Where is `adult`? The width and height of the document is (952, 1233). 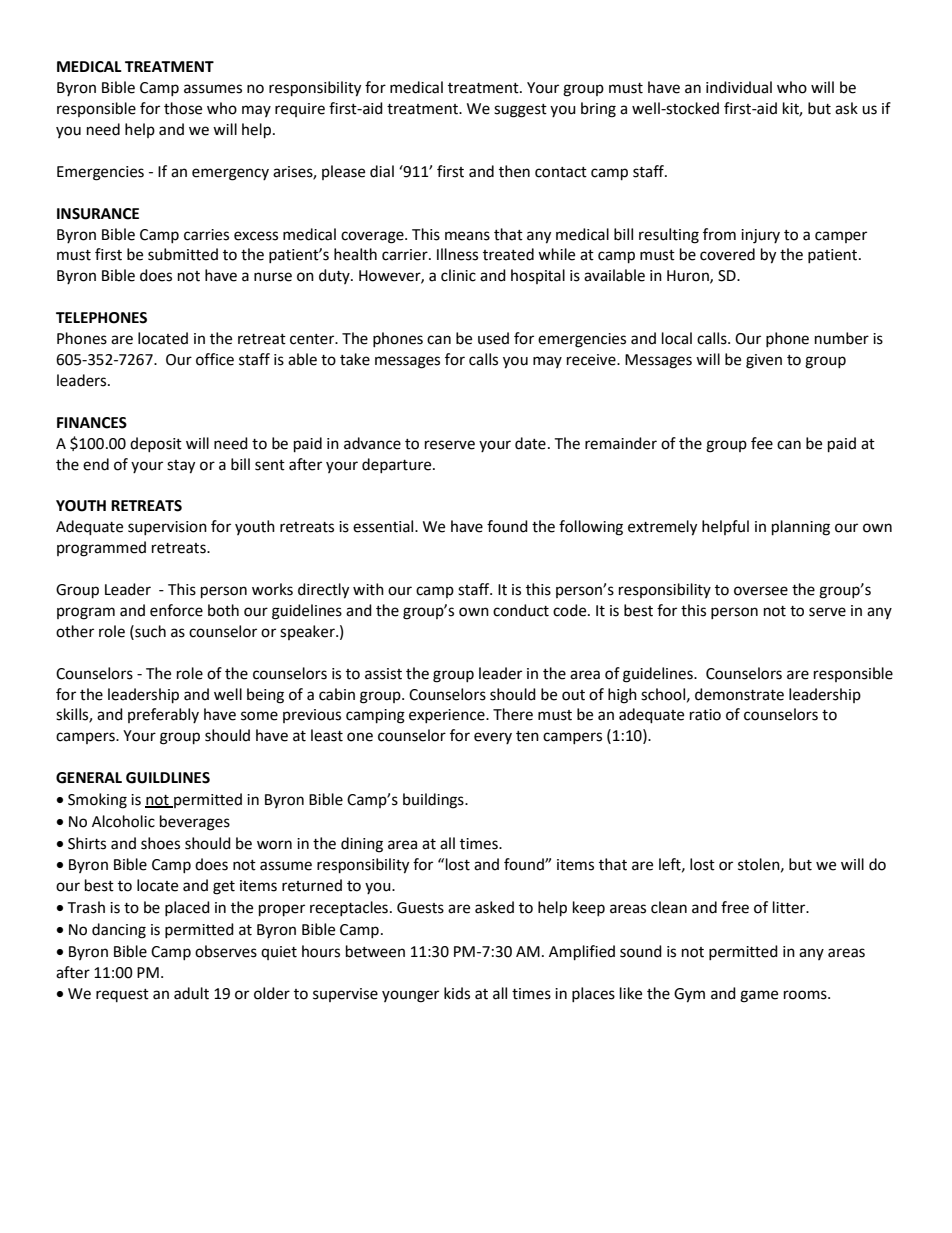
adult is located at coordinates (191, 993).
